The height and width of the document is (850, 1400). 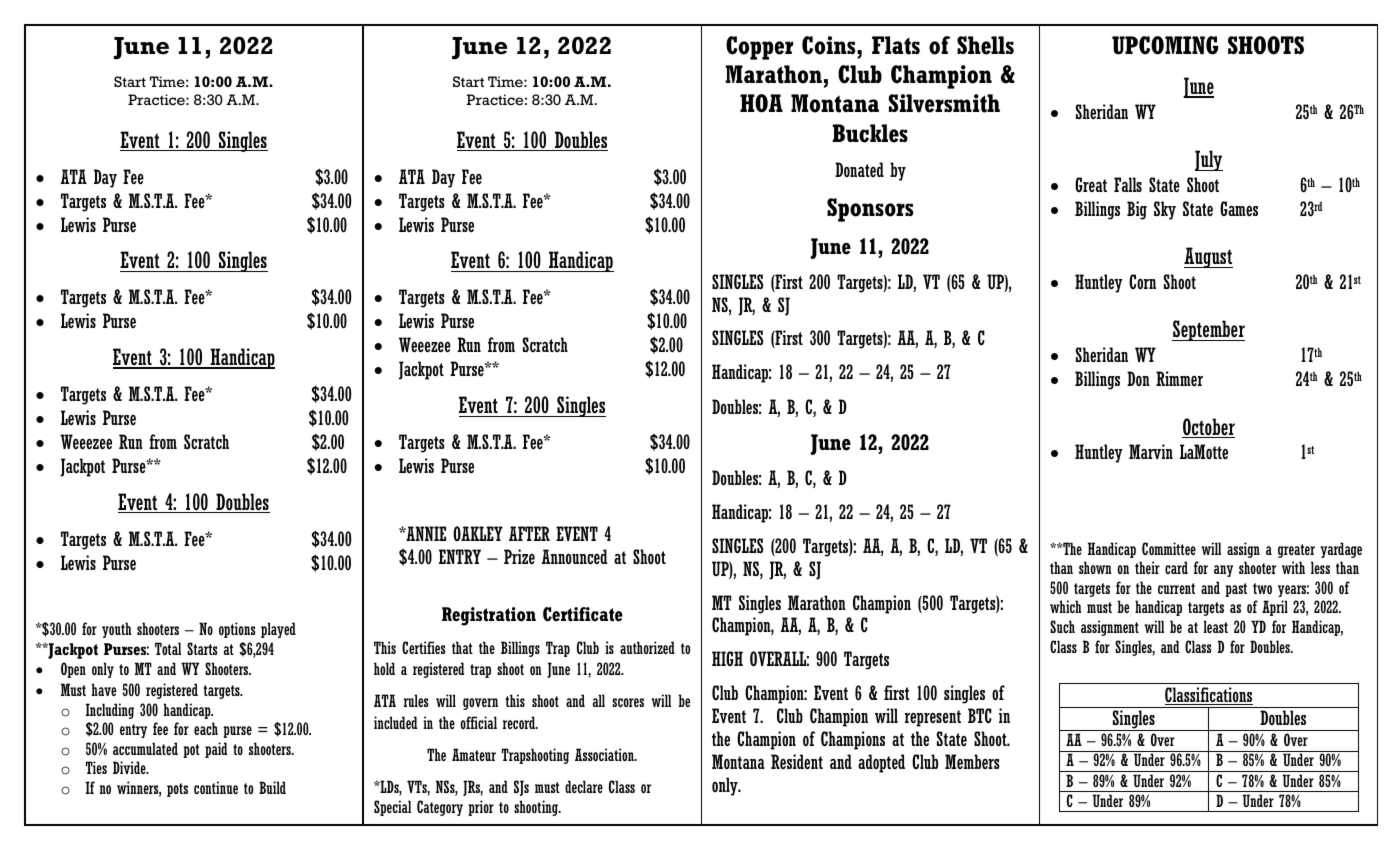 What do you see at coordinates (1165, 45) in the document?
I see `UPCOMING` at bounding box center [1165, 45].
